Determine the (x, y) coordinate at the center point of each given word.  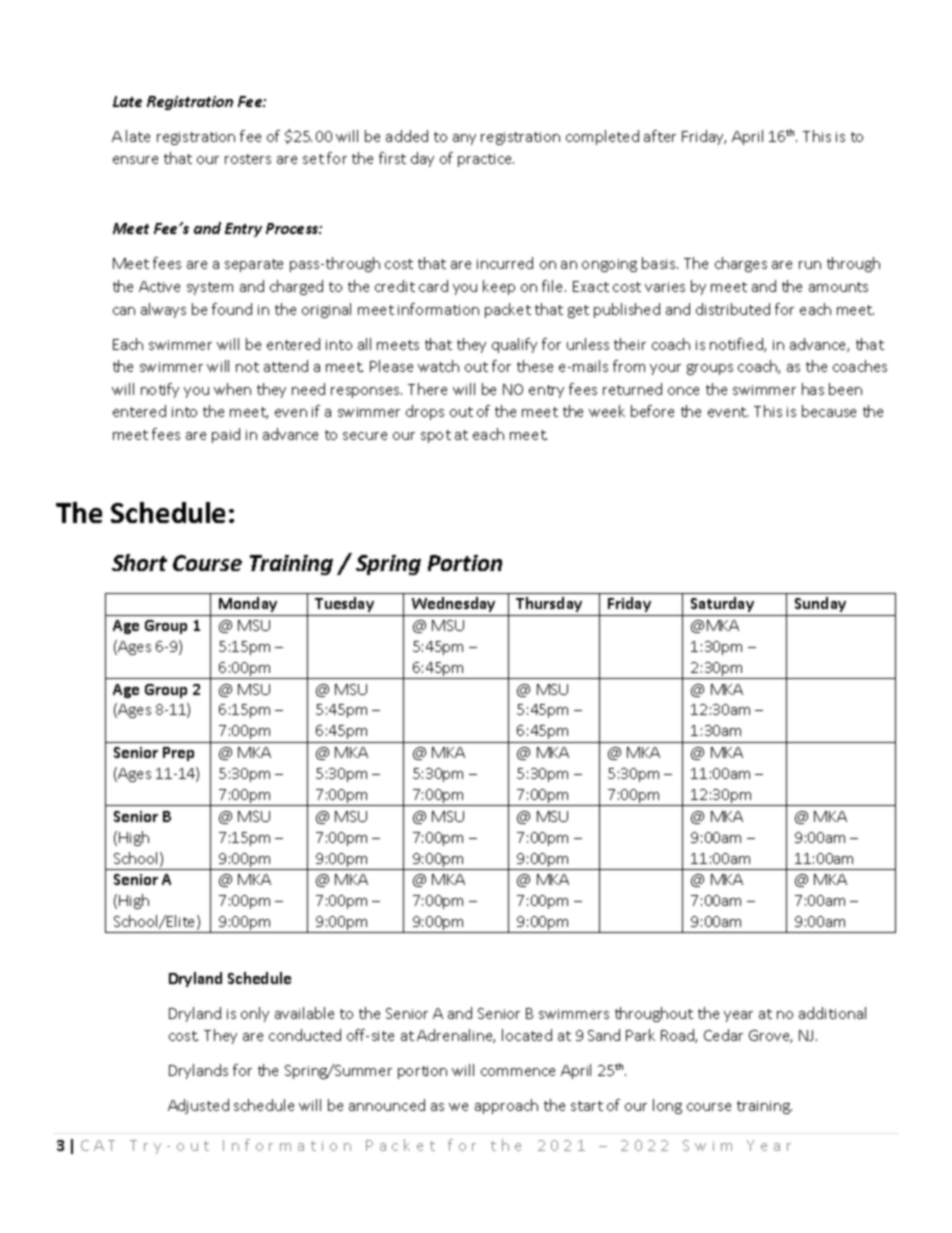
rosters (248, 159)
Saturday (722, 604)
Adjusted (198, 1106)
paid (226, 435)
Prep (178, 754)
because (829, 411)
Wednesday (453, 604)
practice (486, 160)
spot (436, 436)
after (660, 136)
